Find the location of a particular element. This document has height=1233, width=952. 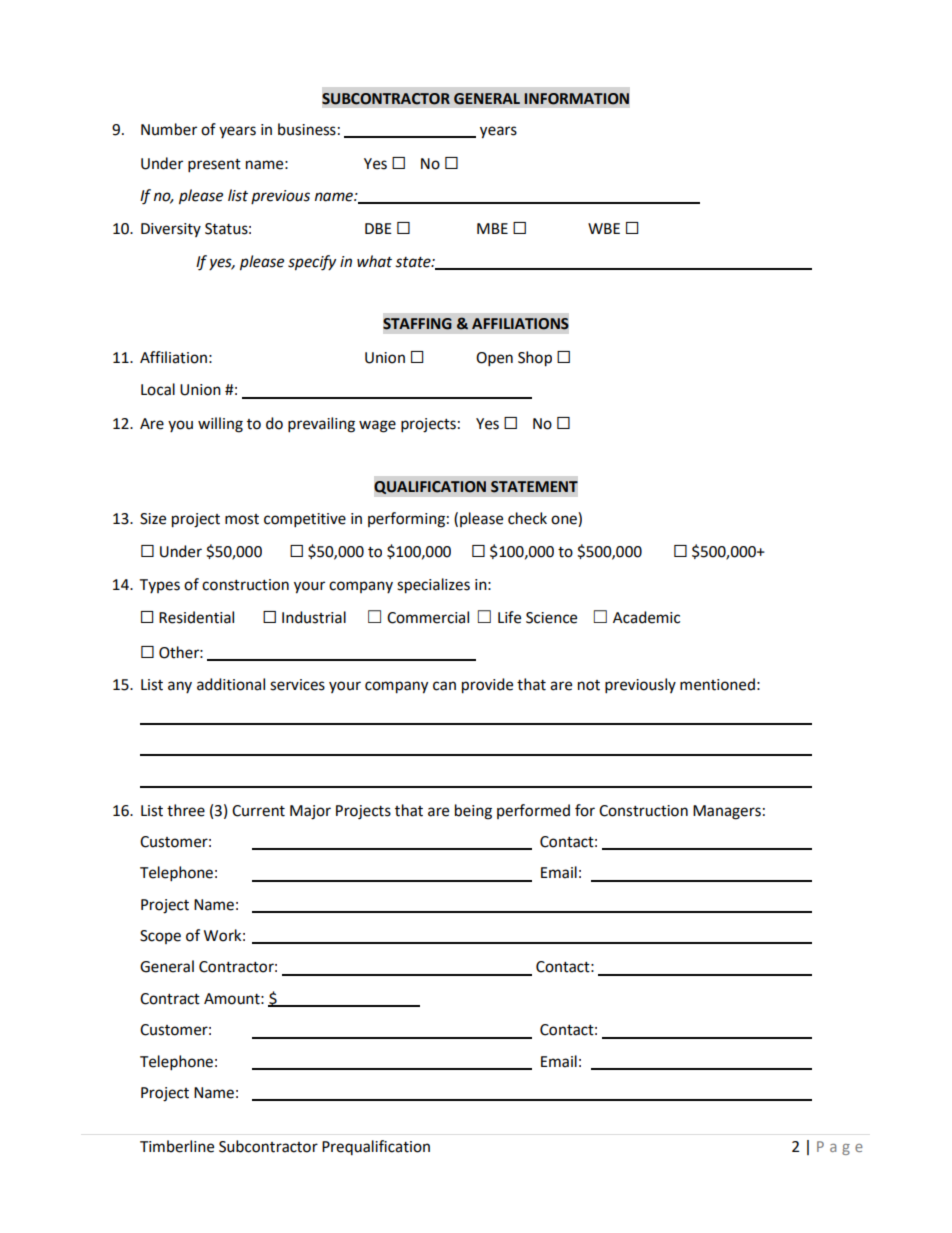

Shop is located at coordinates (535, 359).
